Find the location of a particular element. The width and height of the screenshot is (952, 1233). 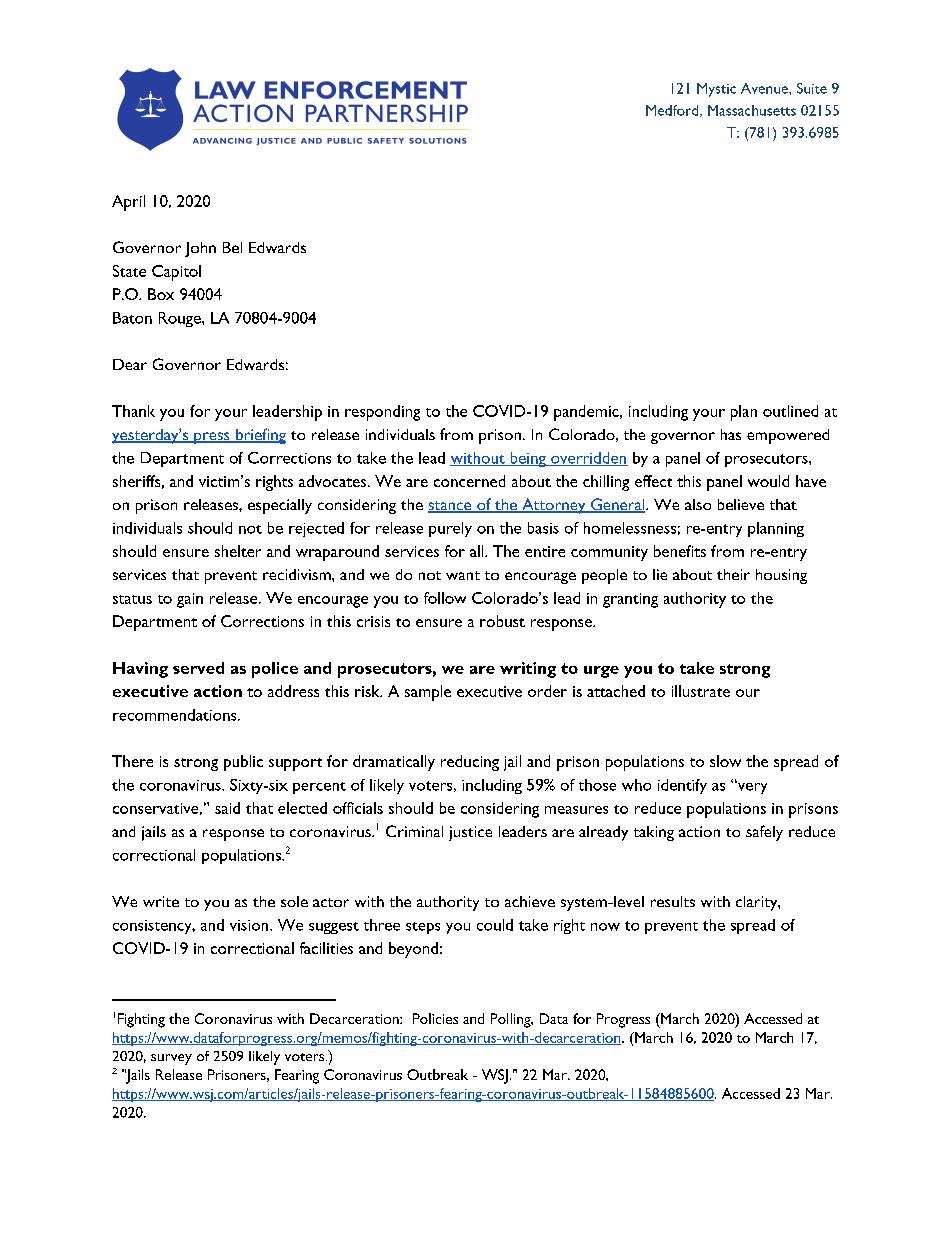

justice is located at coordinates (470, 833).
